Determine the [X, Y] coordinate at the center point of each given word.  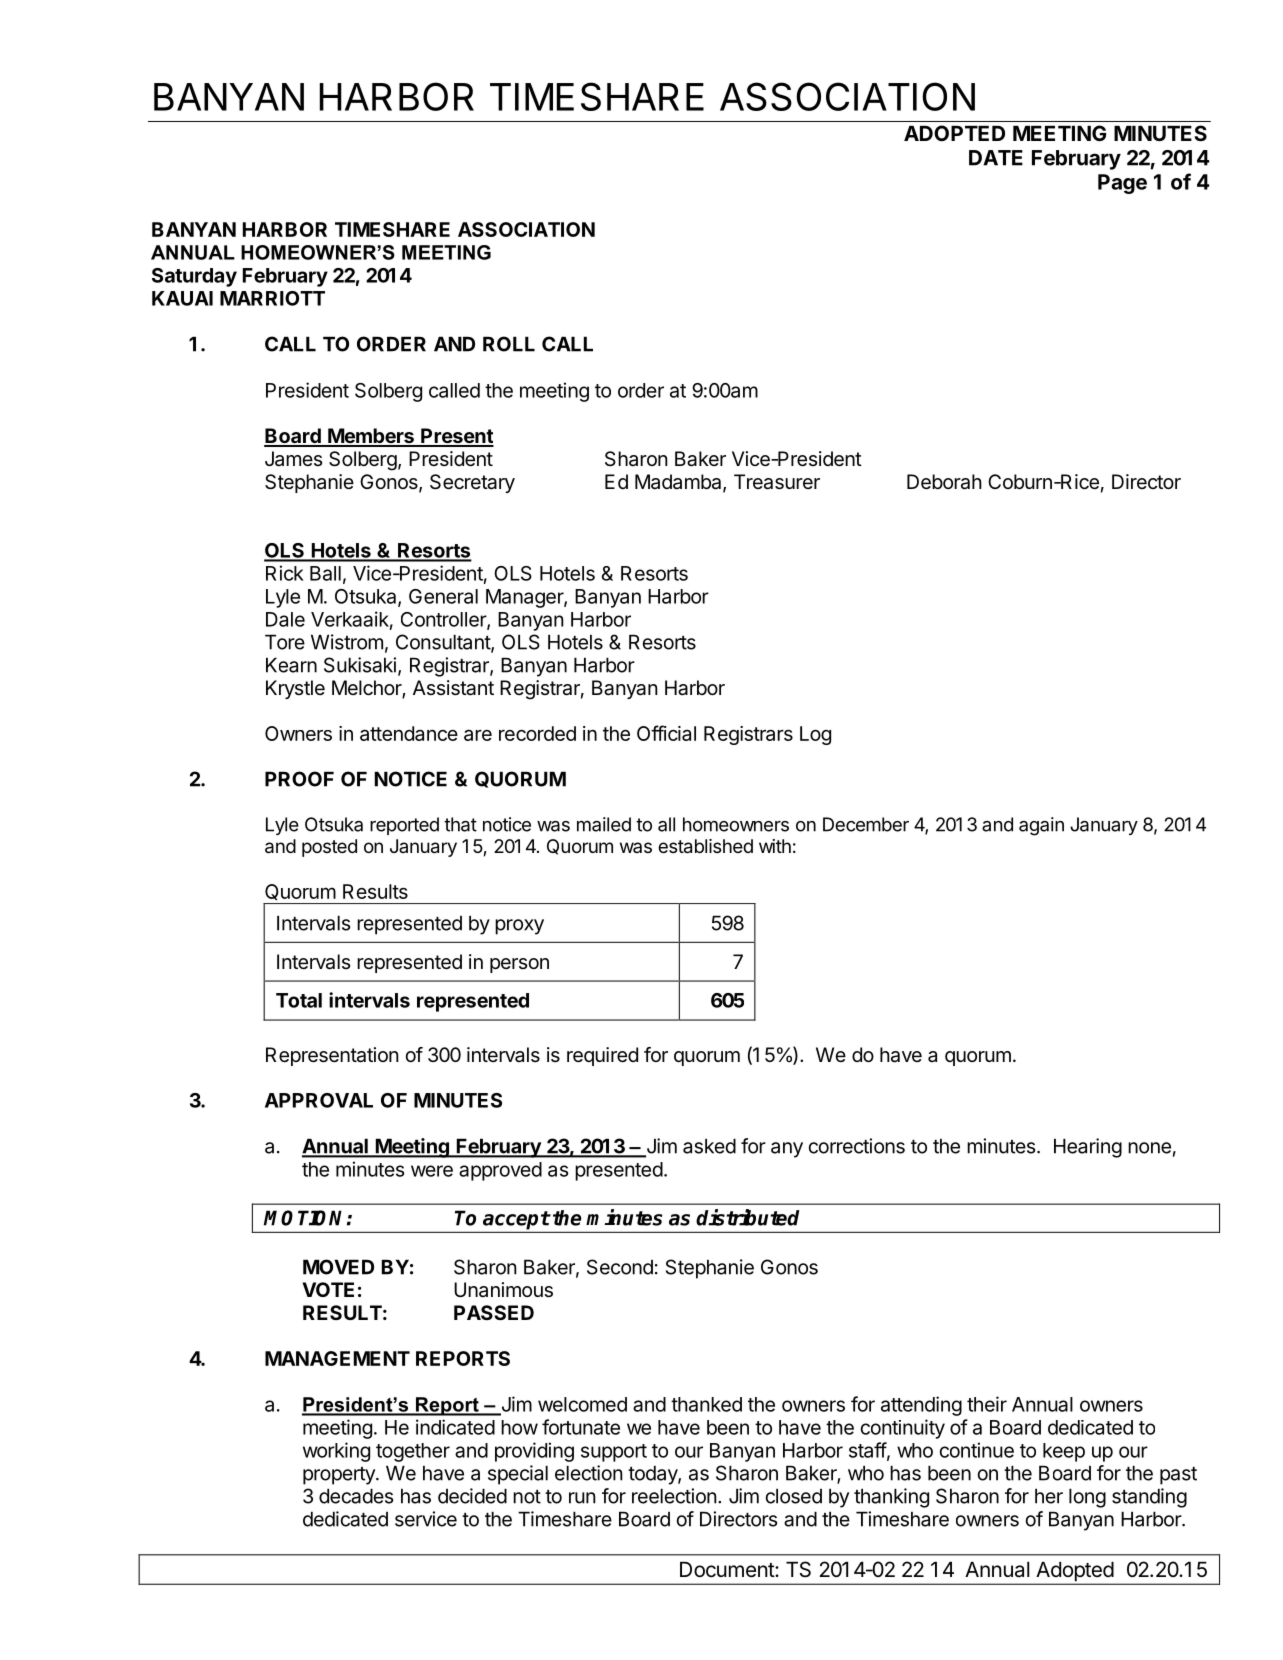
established [705, 846]
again [1041, 826]
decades [356, 1496]
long [1087, 1498]
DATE [996, 158]
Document [728, 1570]
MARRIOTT [272, 298]
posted [329, 848]
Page [1122, 184]
